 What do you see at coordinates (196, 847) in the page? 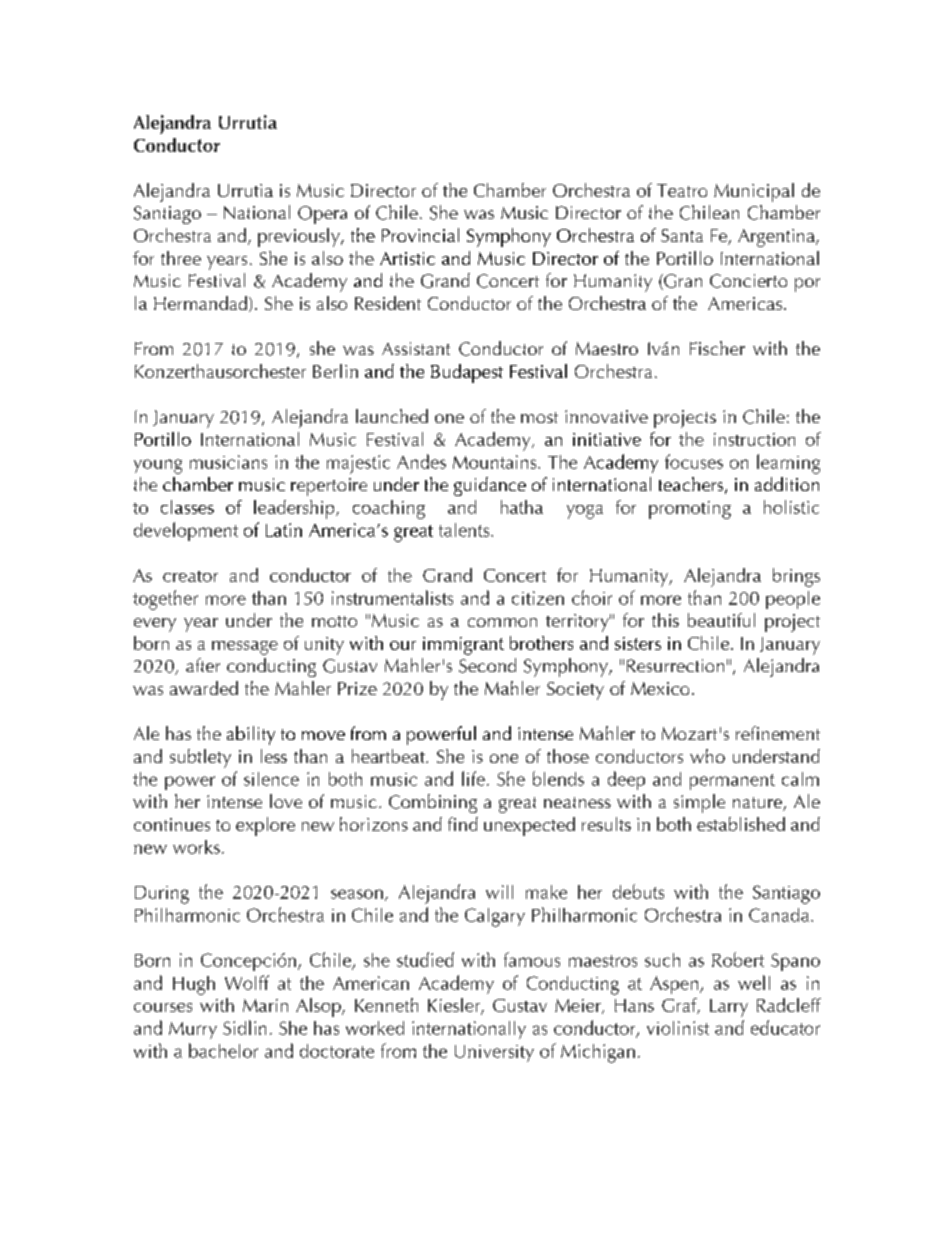
I see `works` at bounding box center [196, 847].
